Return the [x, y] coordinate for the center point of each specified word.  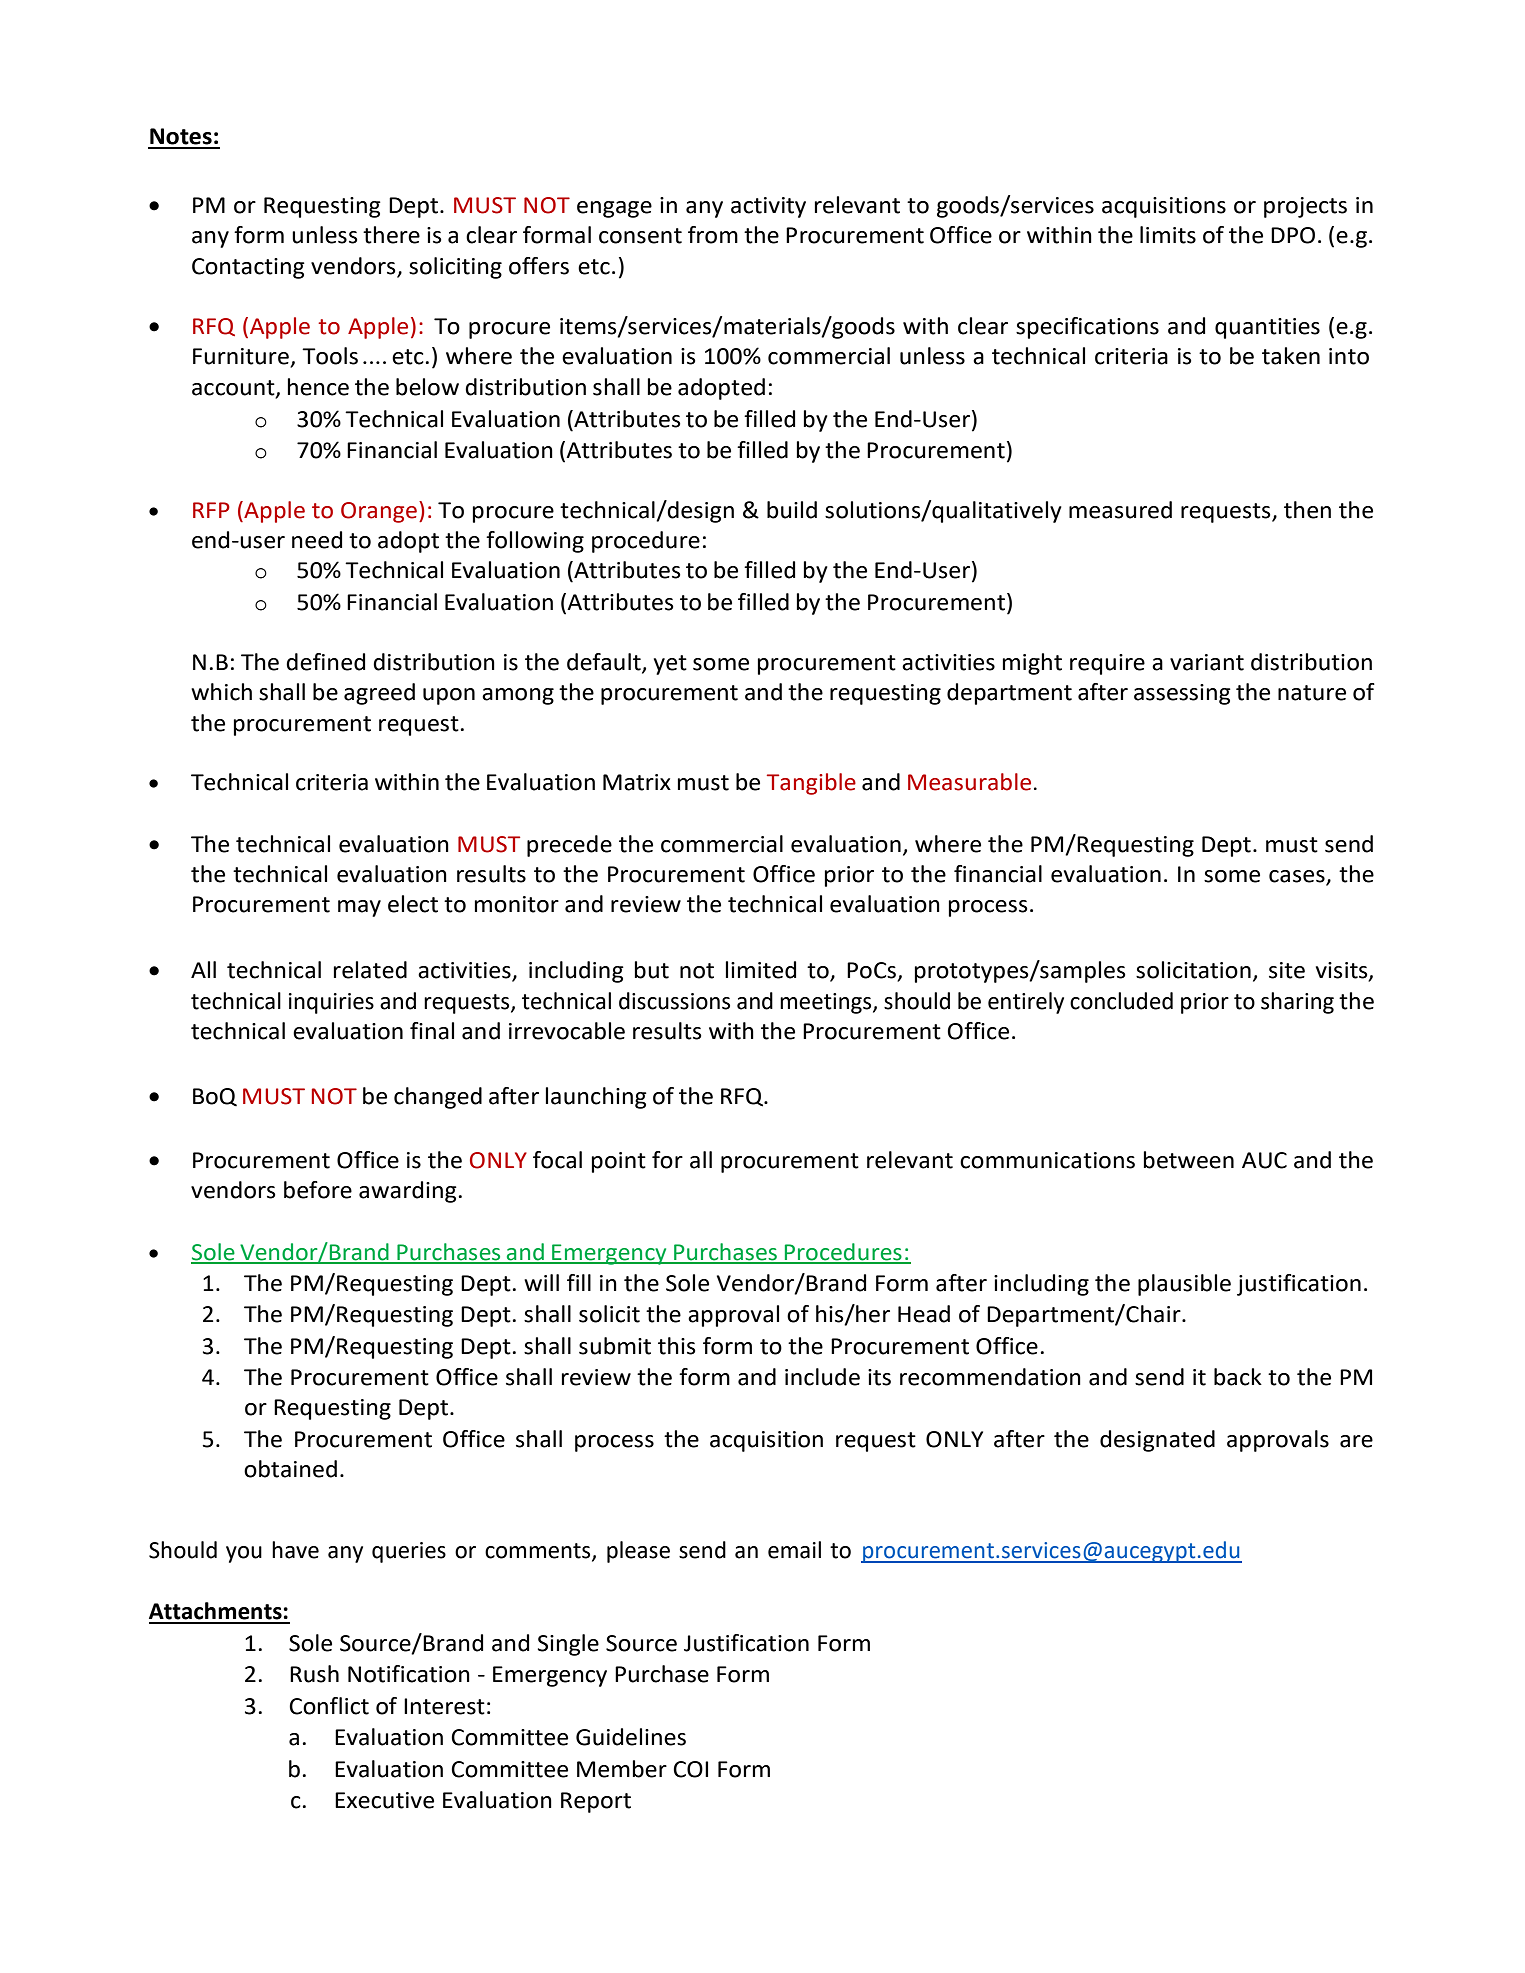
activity [768, 207]
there [391, 235]
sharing [1297, 1003]
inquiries [331, 1003]
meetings [827, 1003]
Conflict [329, 1706]
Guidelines [631, 1737]
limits [1168, 235]
